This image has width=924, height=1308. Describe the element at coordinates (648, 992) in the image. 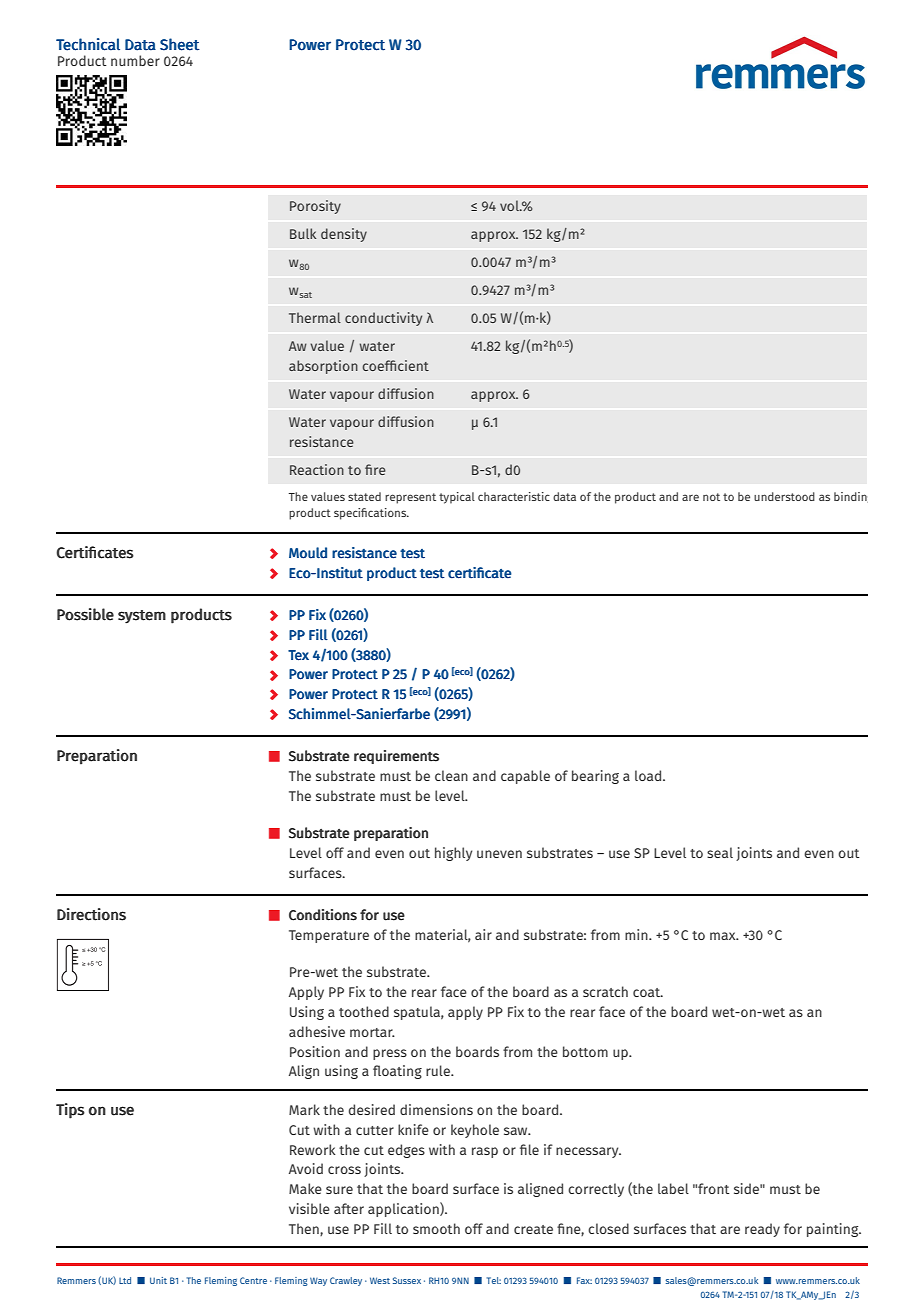

I see `coat` at that location.
